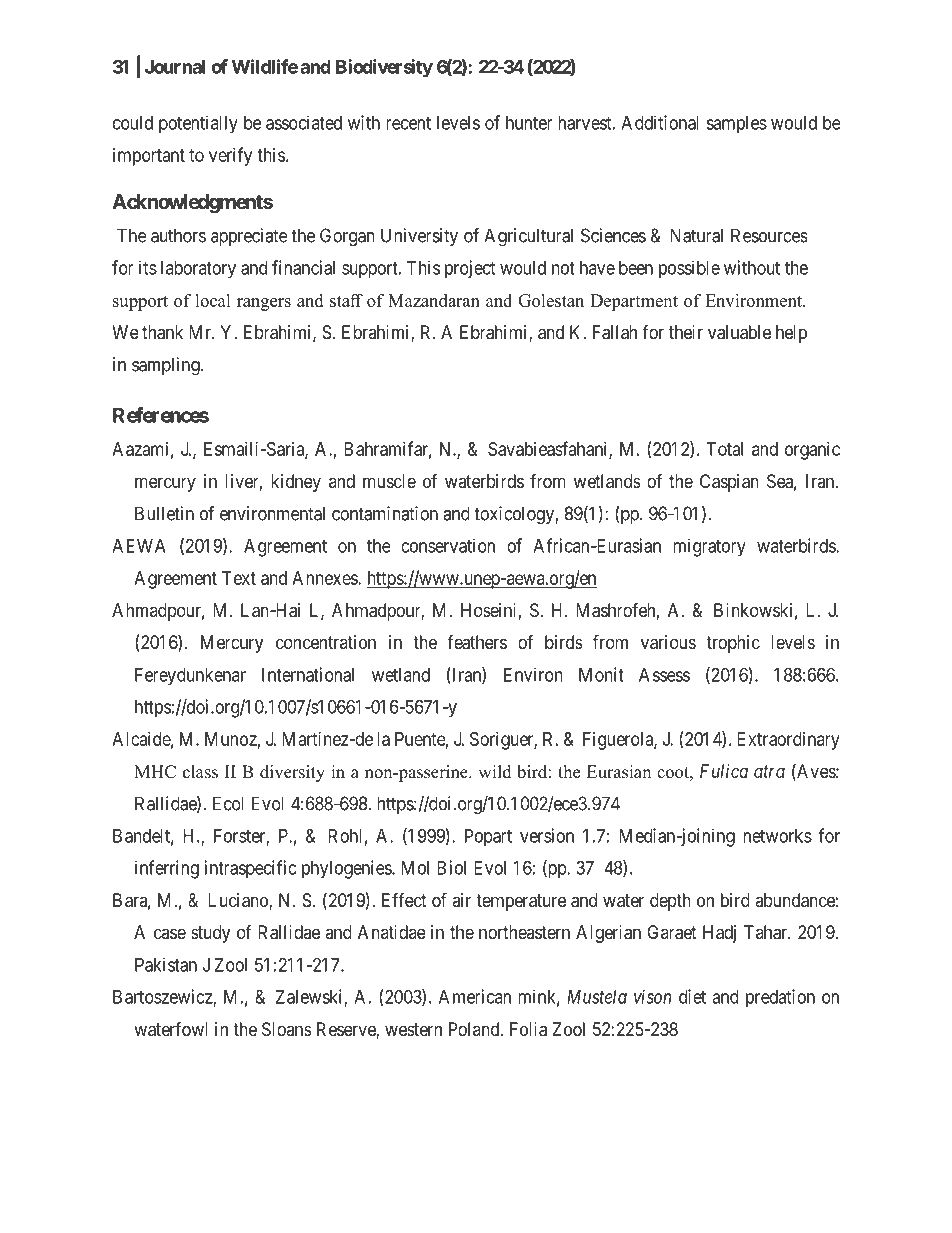  I want to click on Pakistan, so click(166, 964).
